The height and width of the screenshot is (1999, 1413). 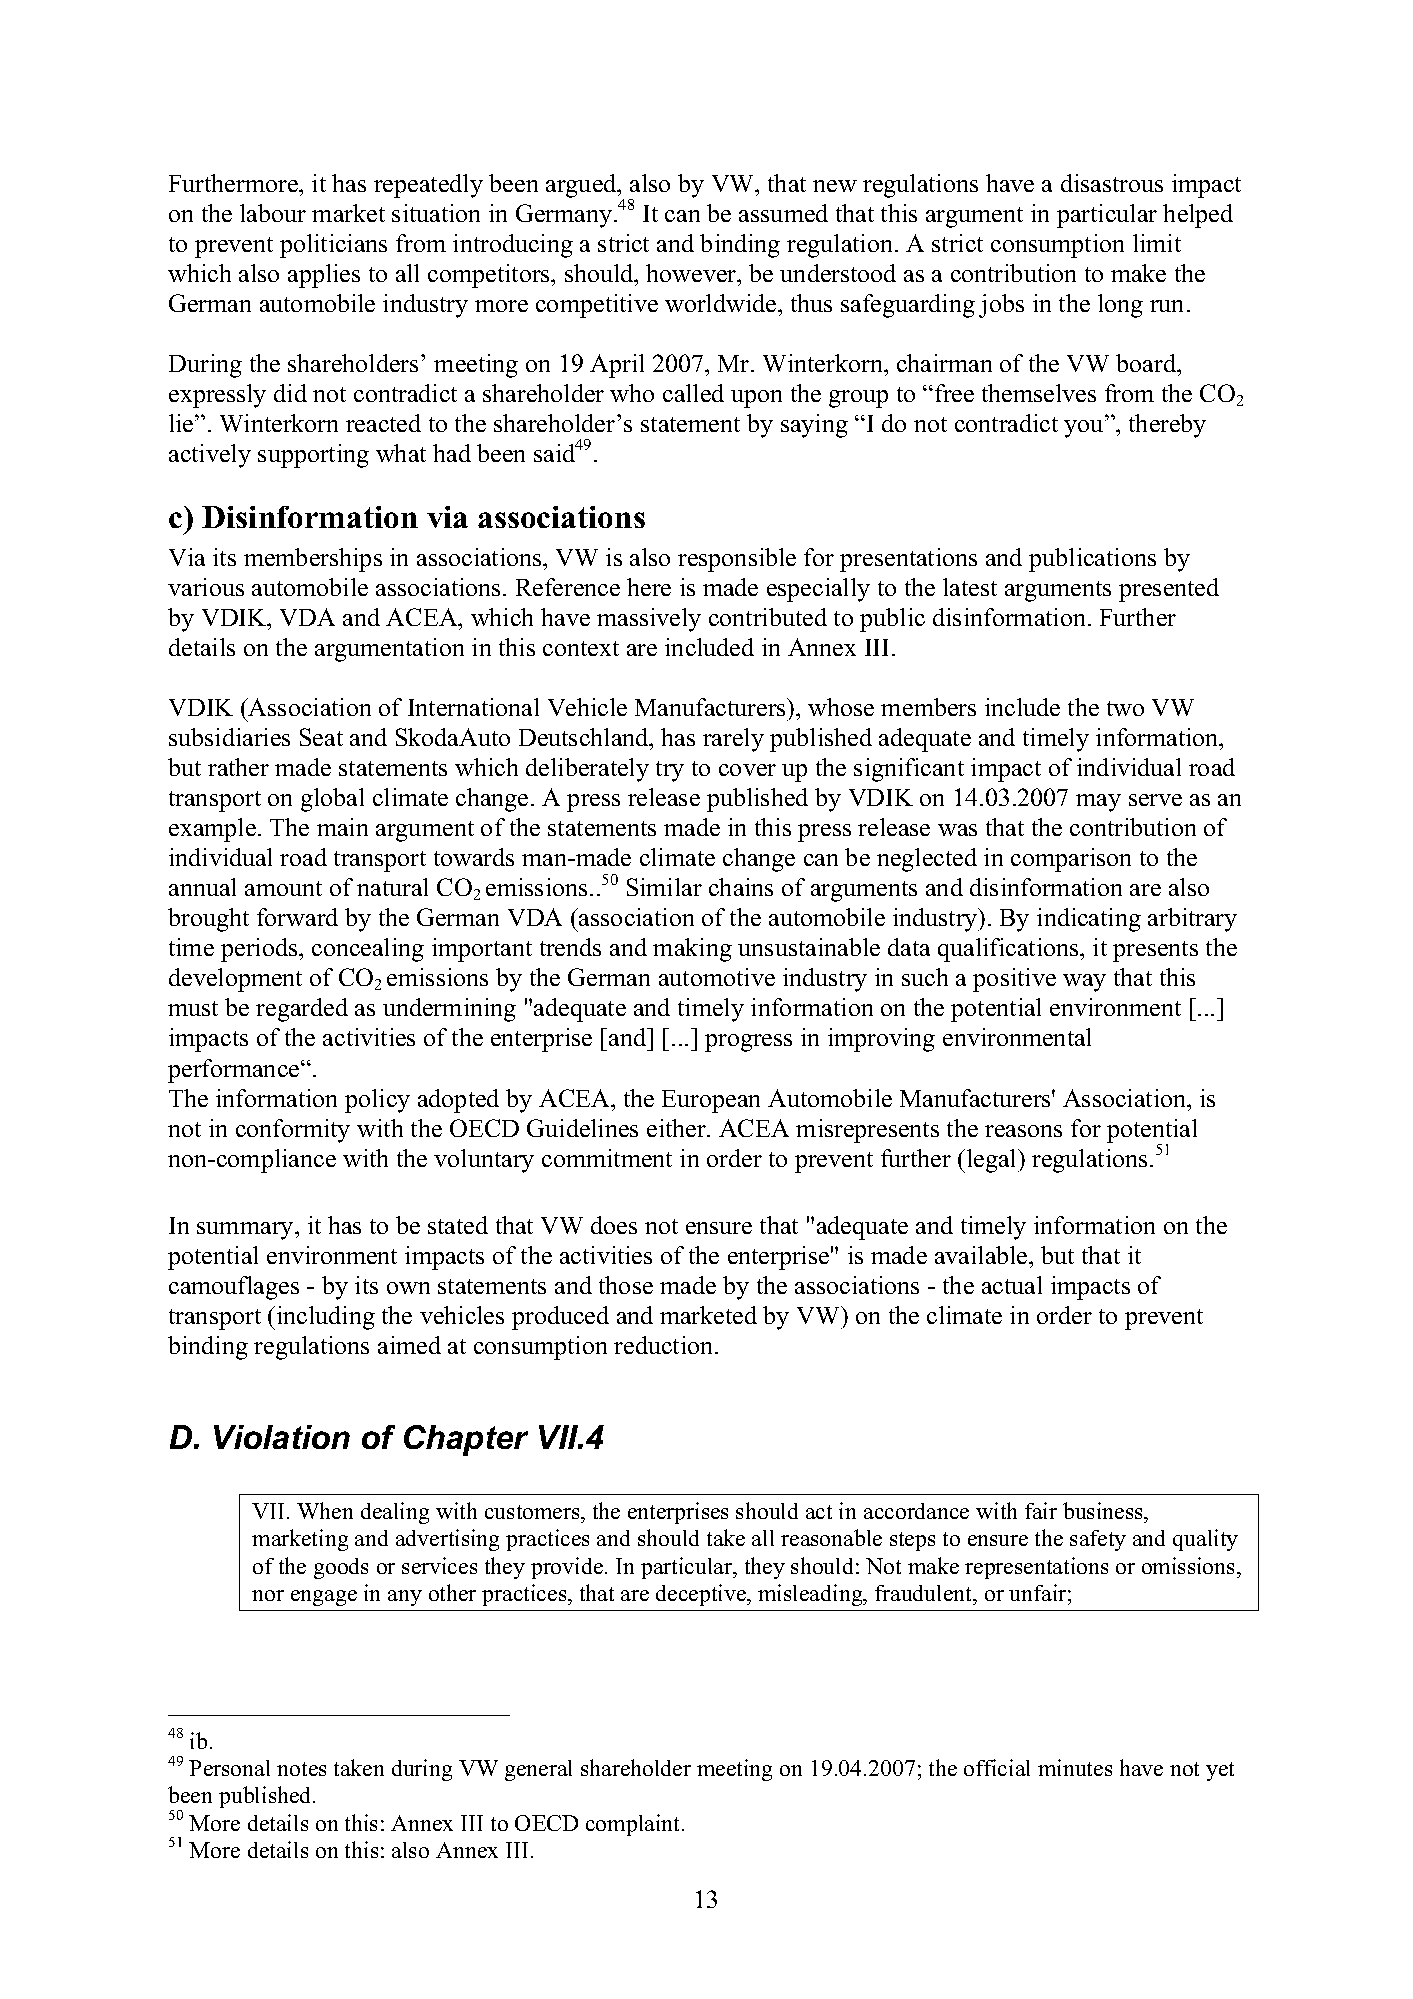 I want to click on however, so click(x=692, y=273).
